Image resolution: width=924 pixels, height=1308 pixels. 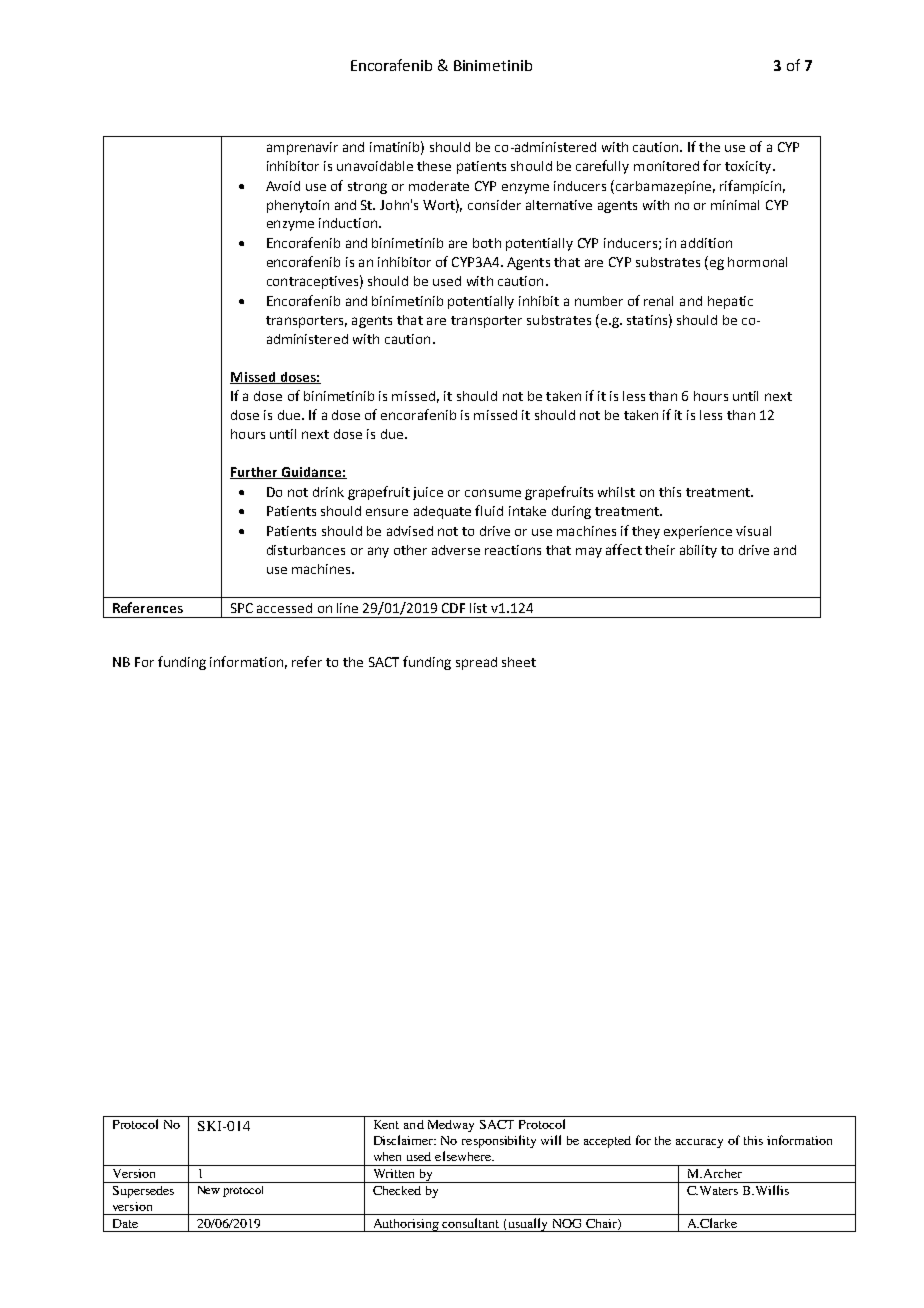 I want to click on Kent, so click(x=386, y=1124).
